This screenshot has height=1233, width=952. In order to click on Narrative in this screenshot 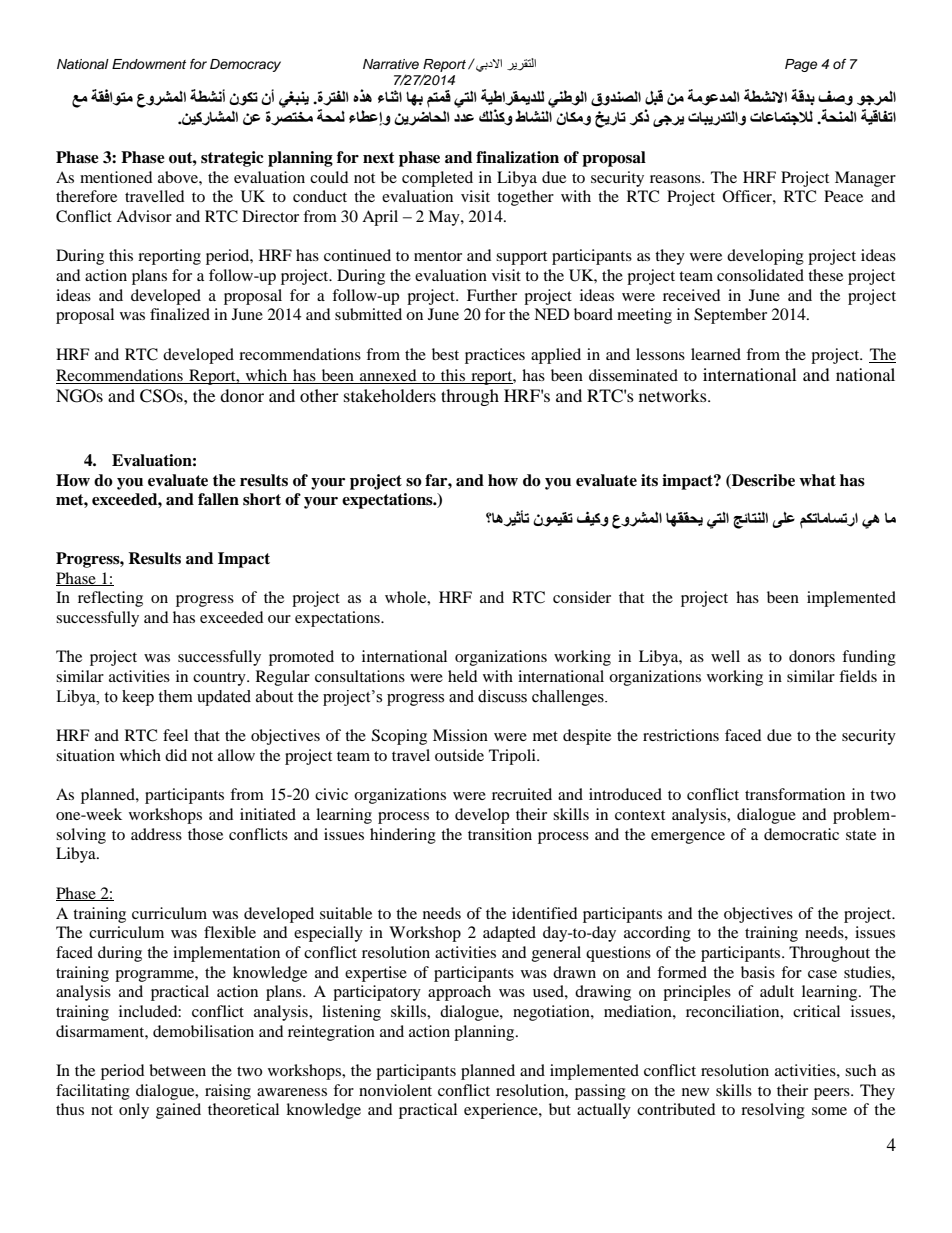, I will do `click(391, 64)`.
